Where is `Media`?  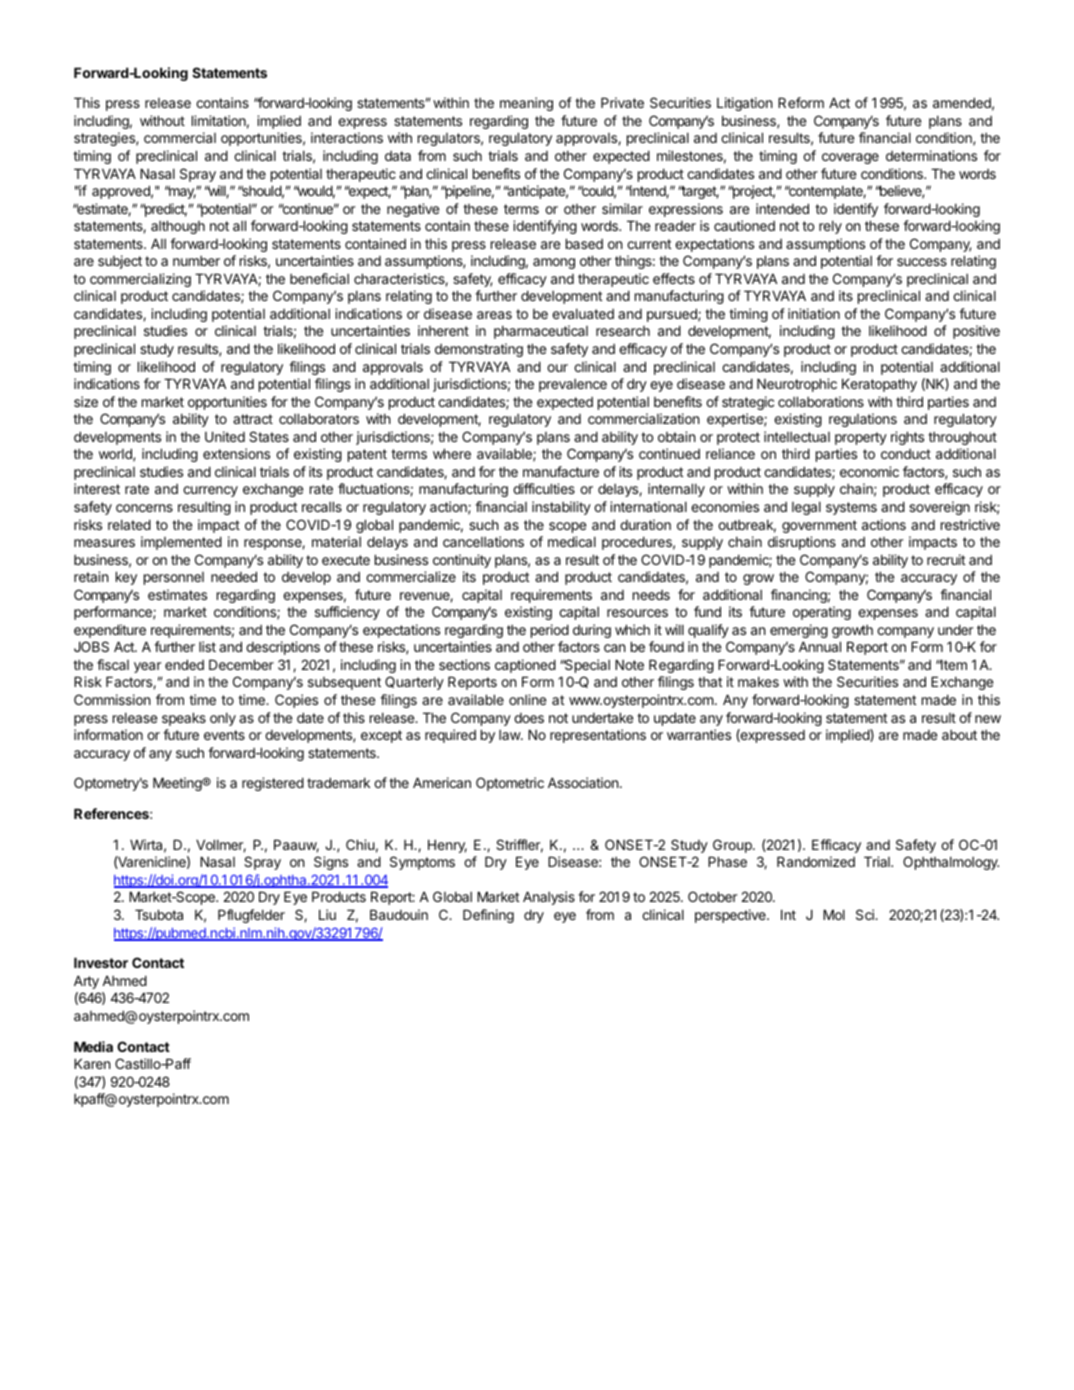 Media is located at coordinates (93, 1046).
